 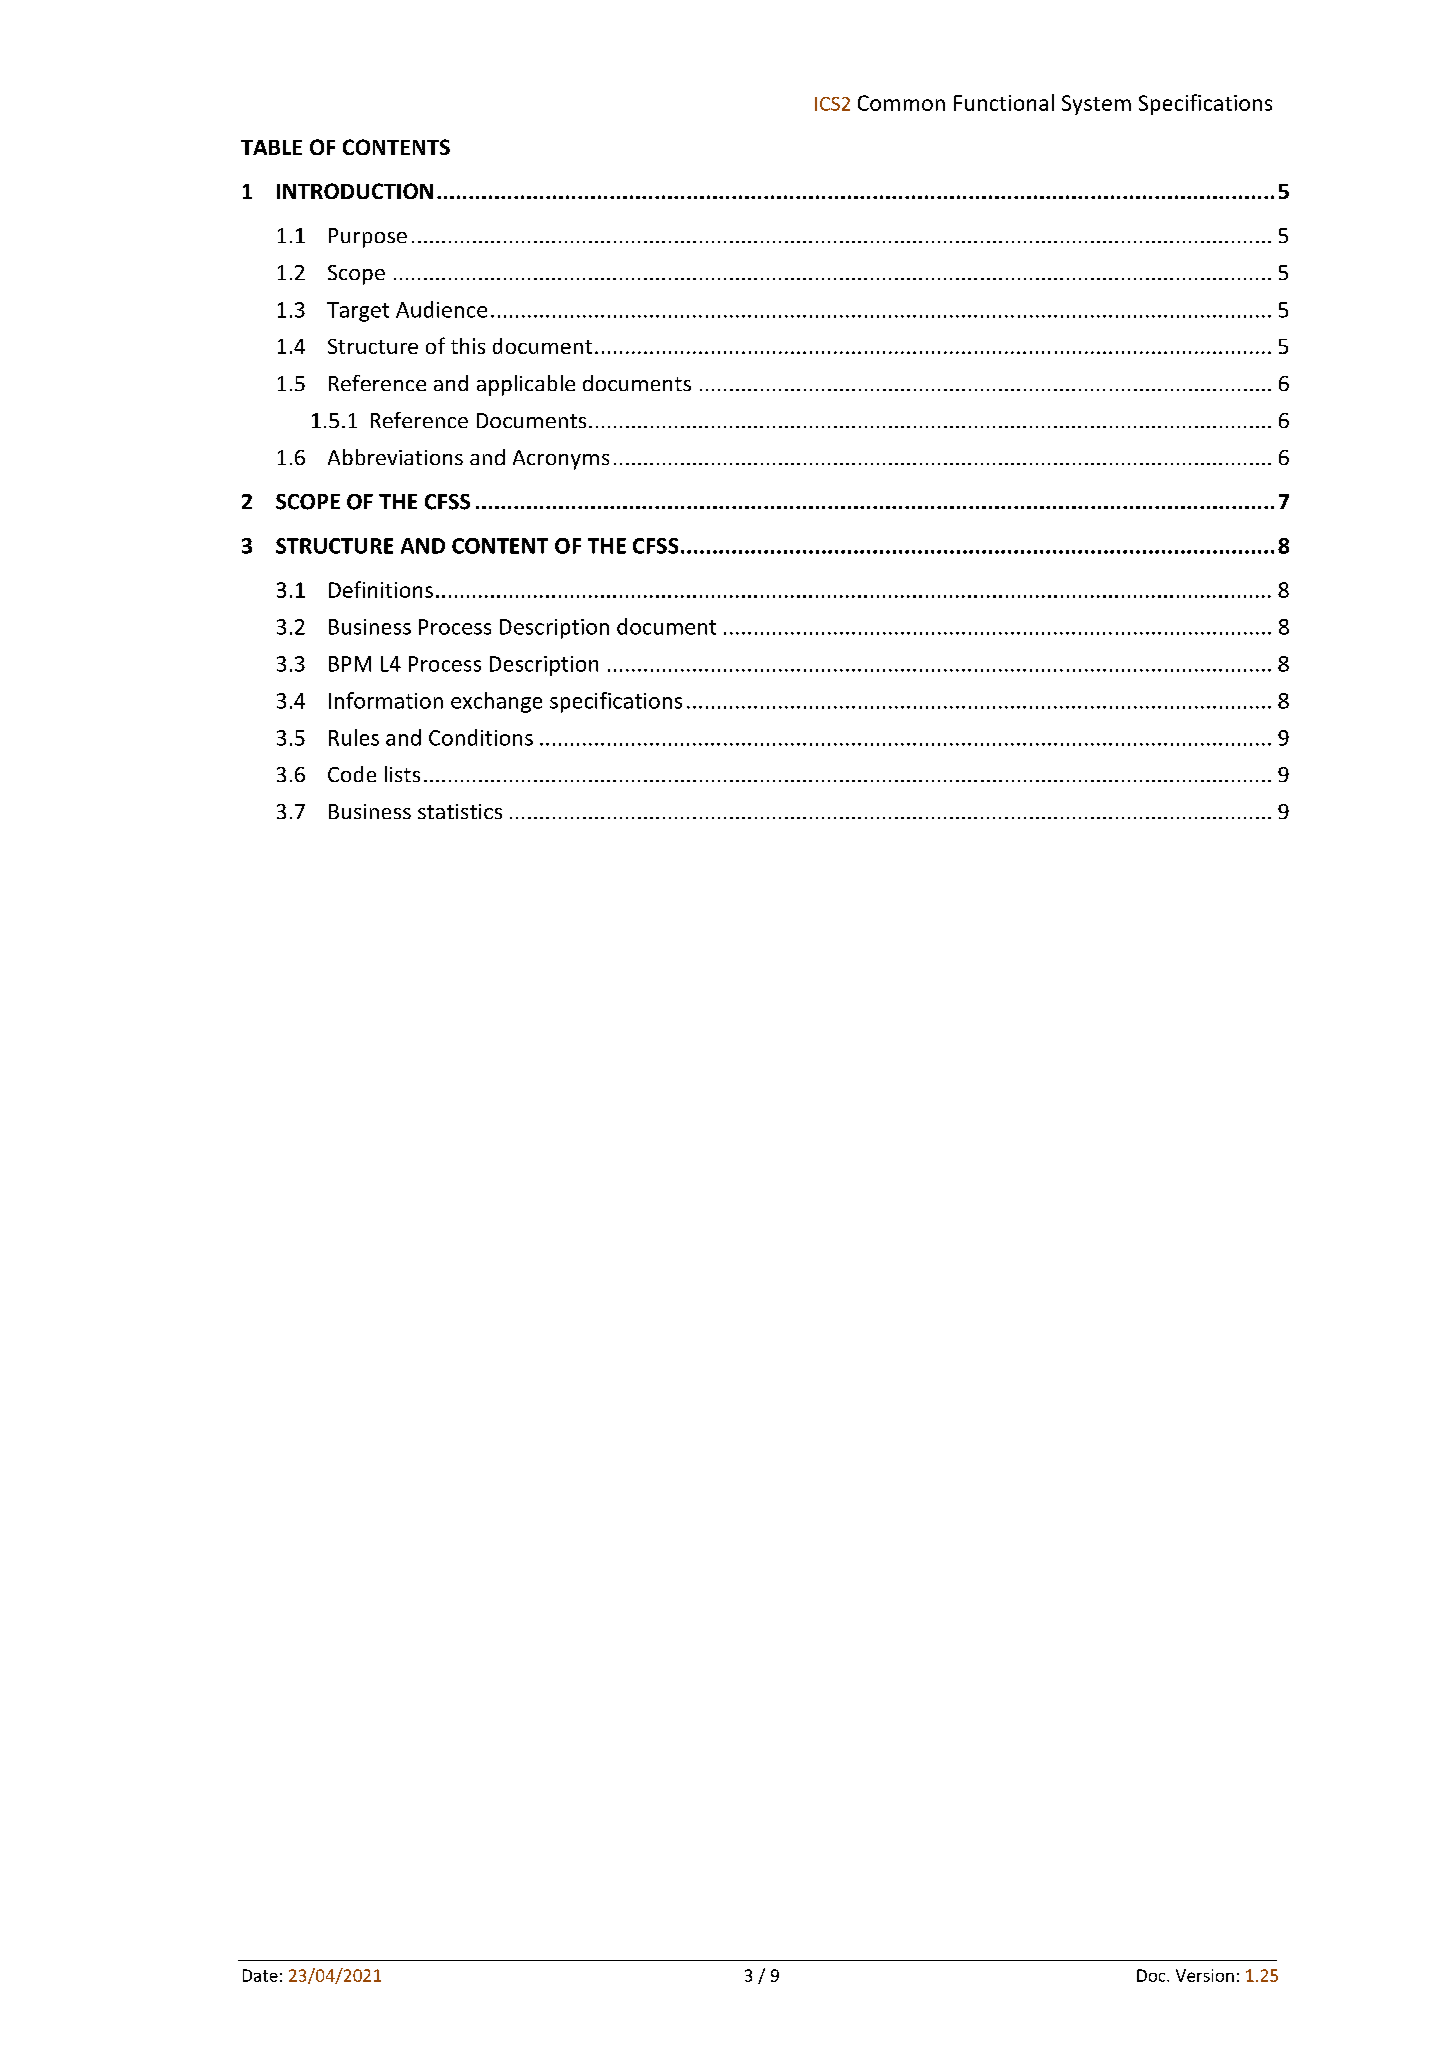 I want to click on Date, so click(x=260, y=1975).
